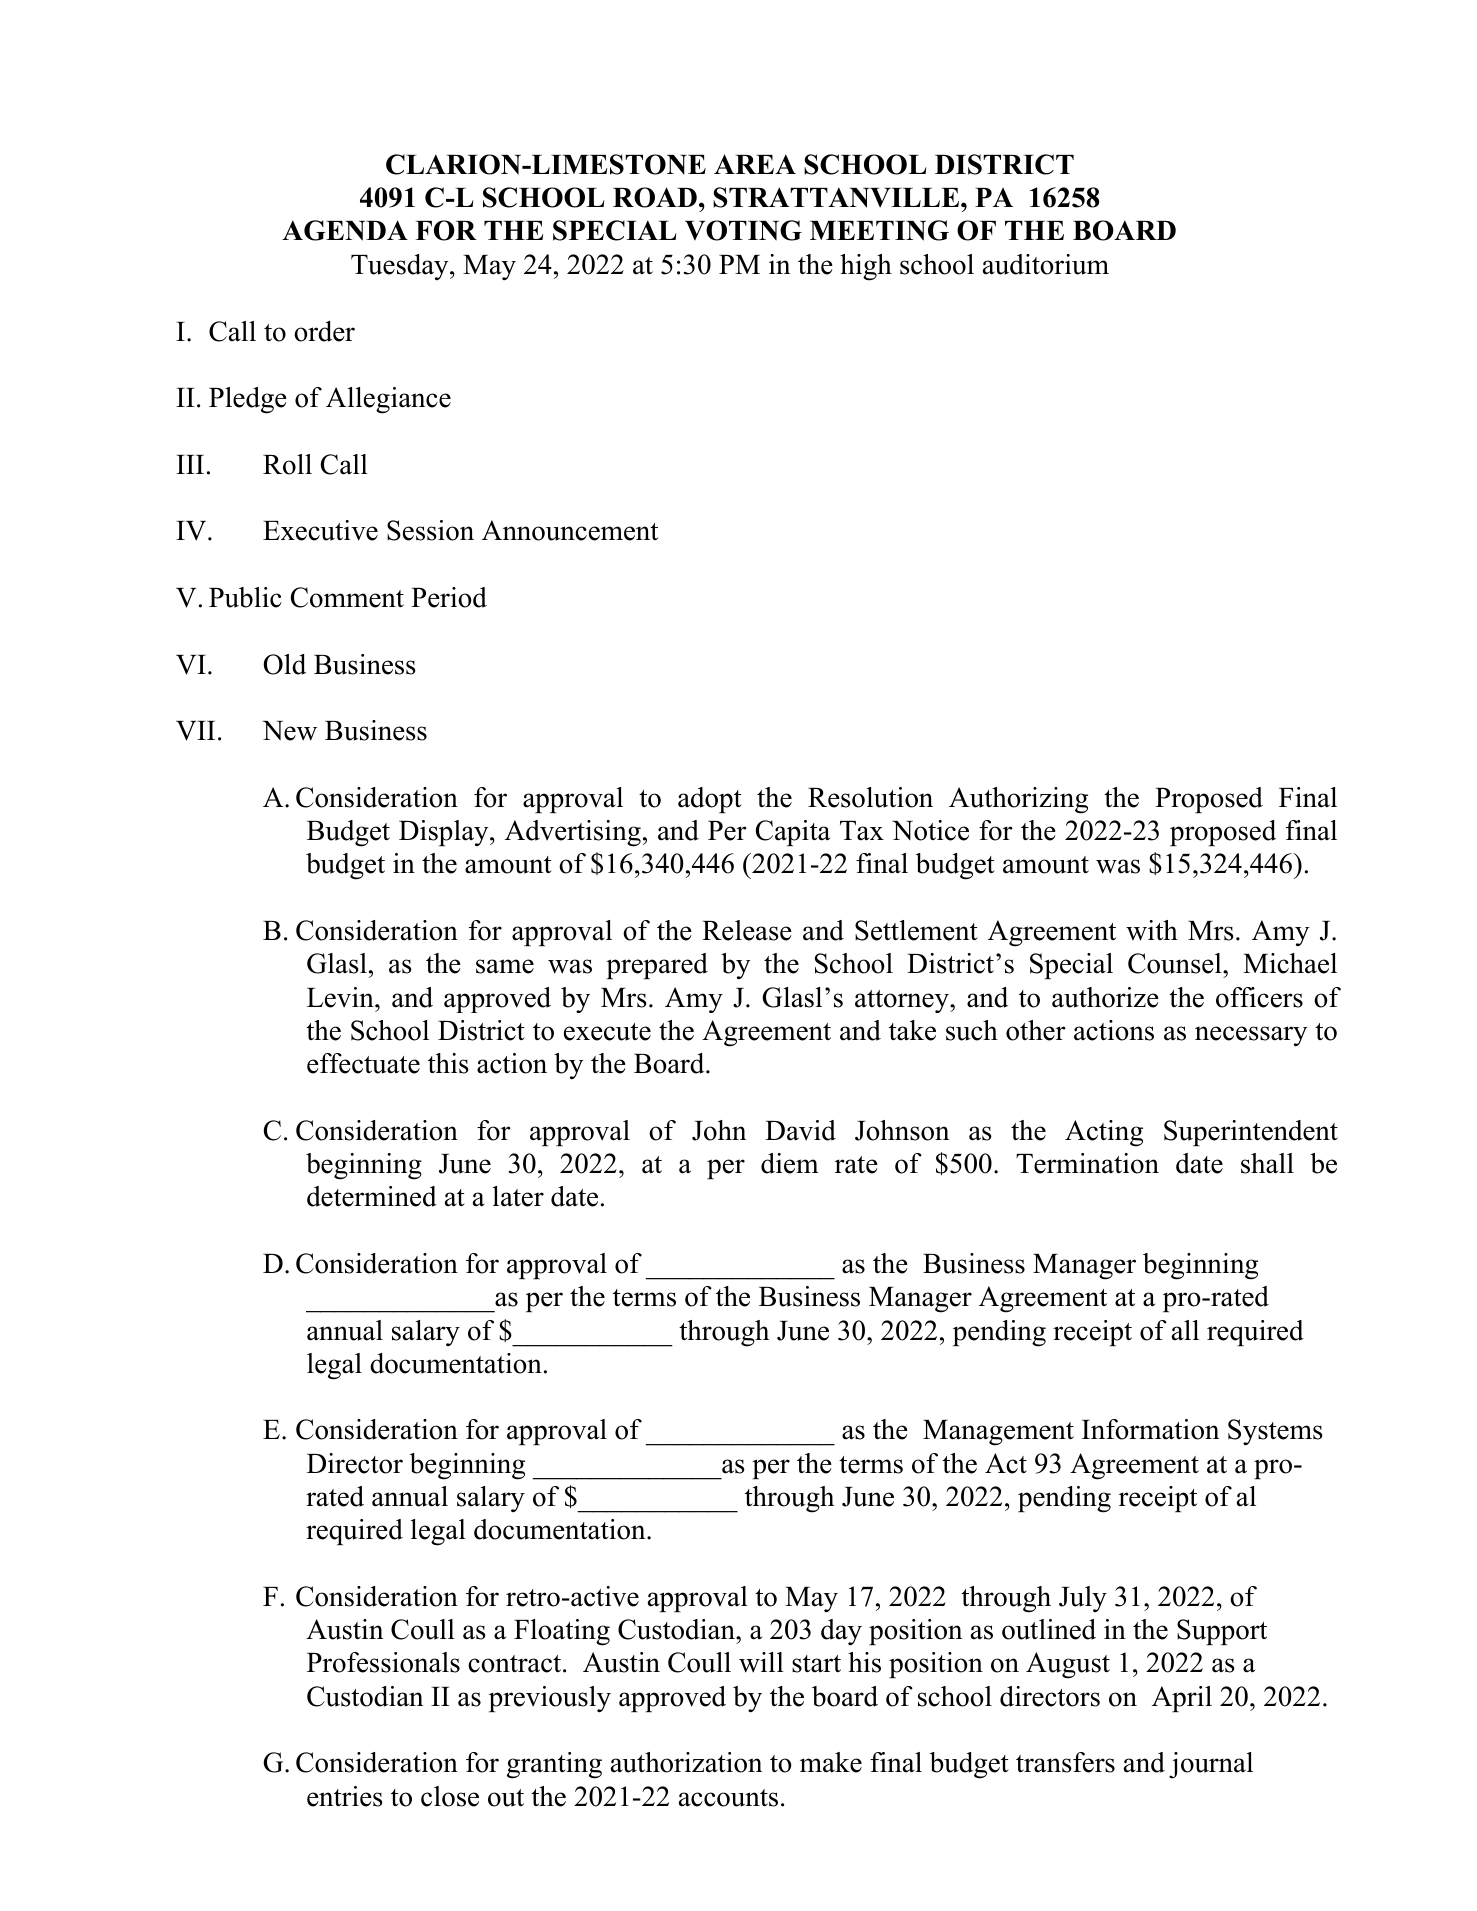  Describe the element at coordinates (345, 1796) in the page. I see `entries` at that location.
